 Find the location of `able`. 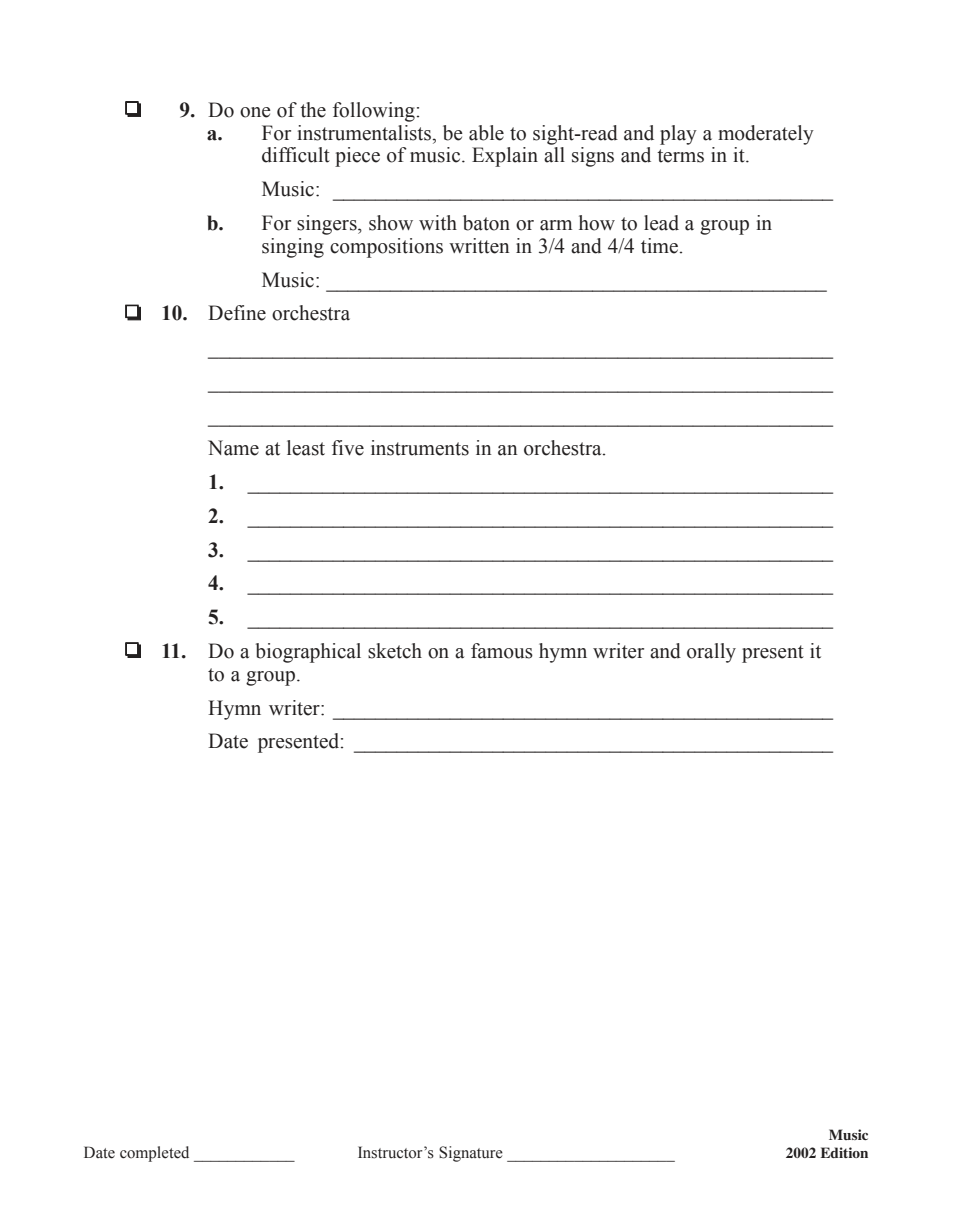

able is located at coordinates (486, 133).
